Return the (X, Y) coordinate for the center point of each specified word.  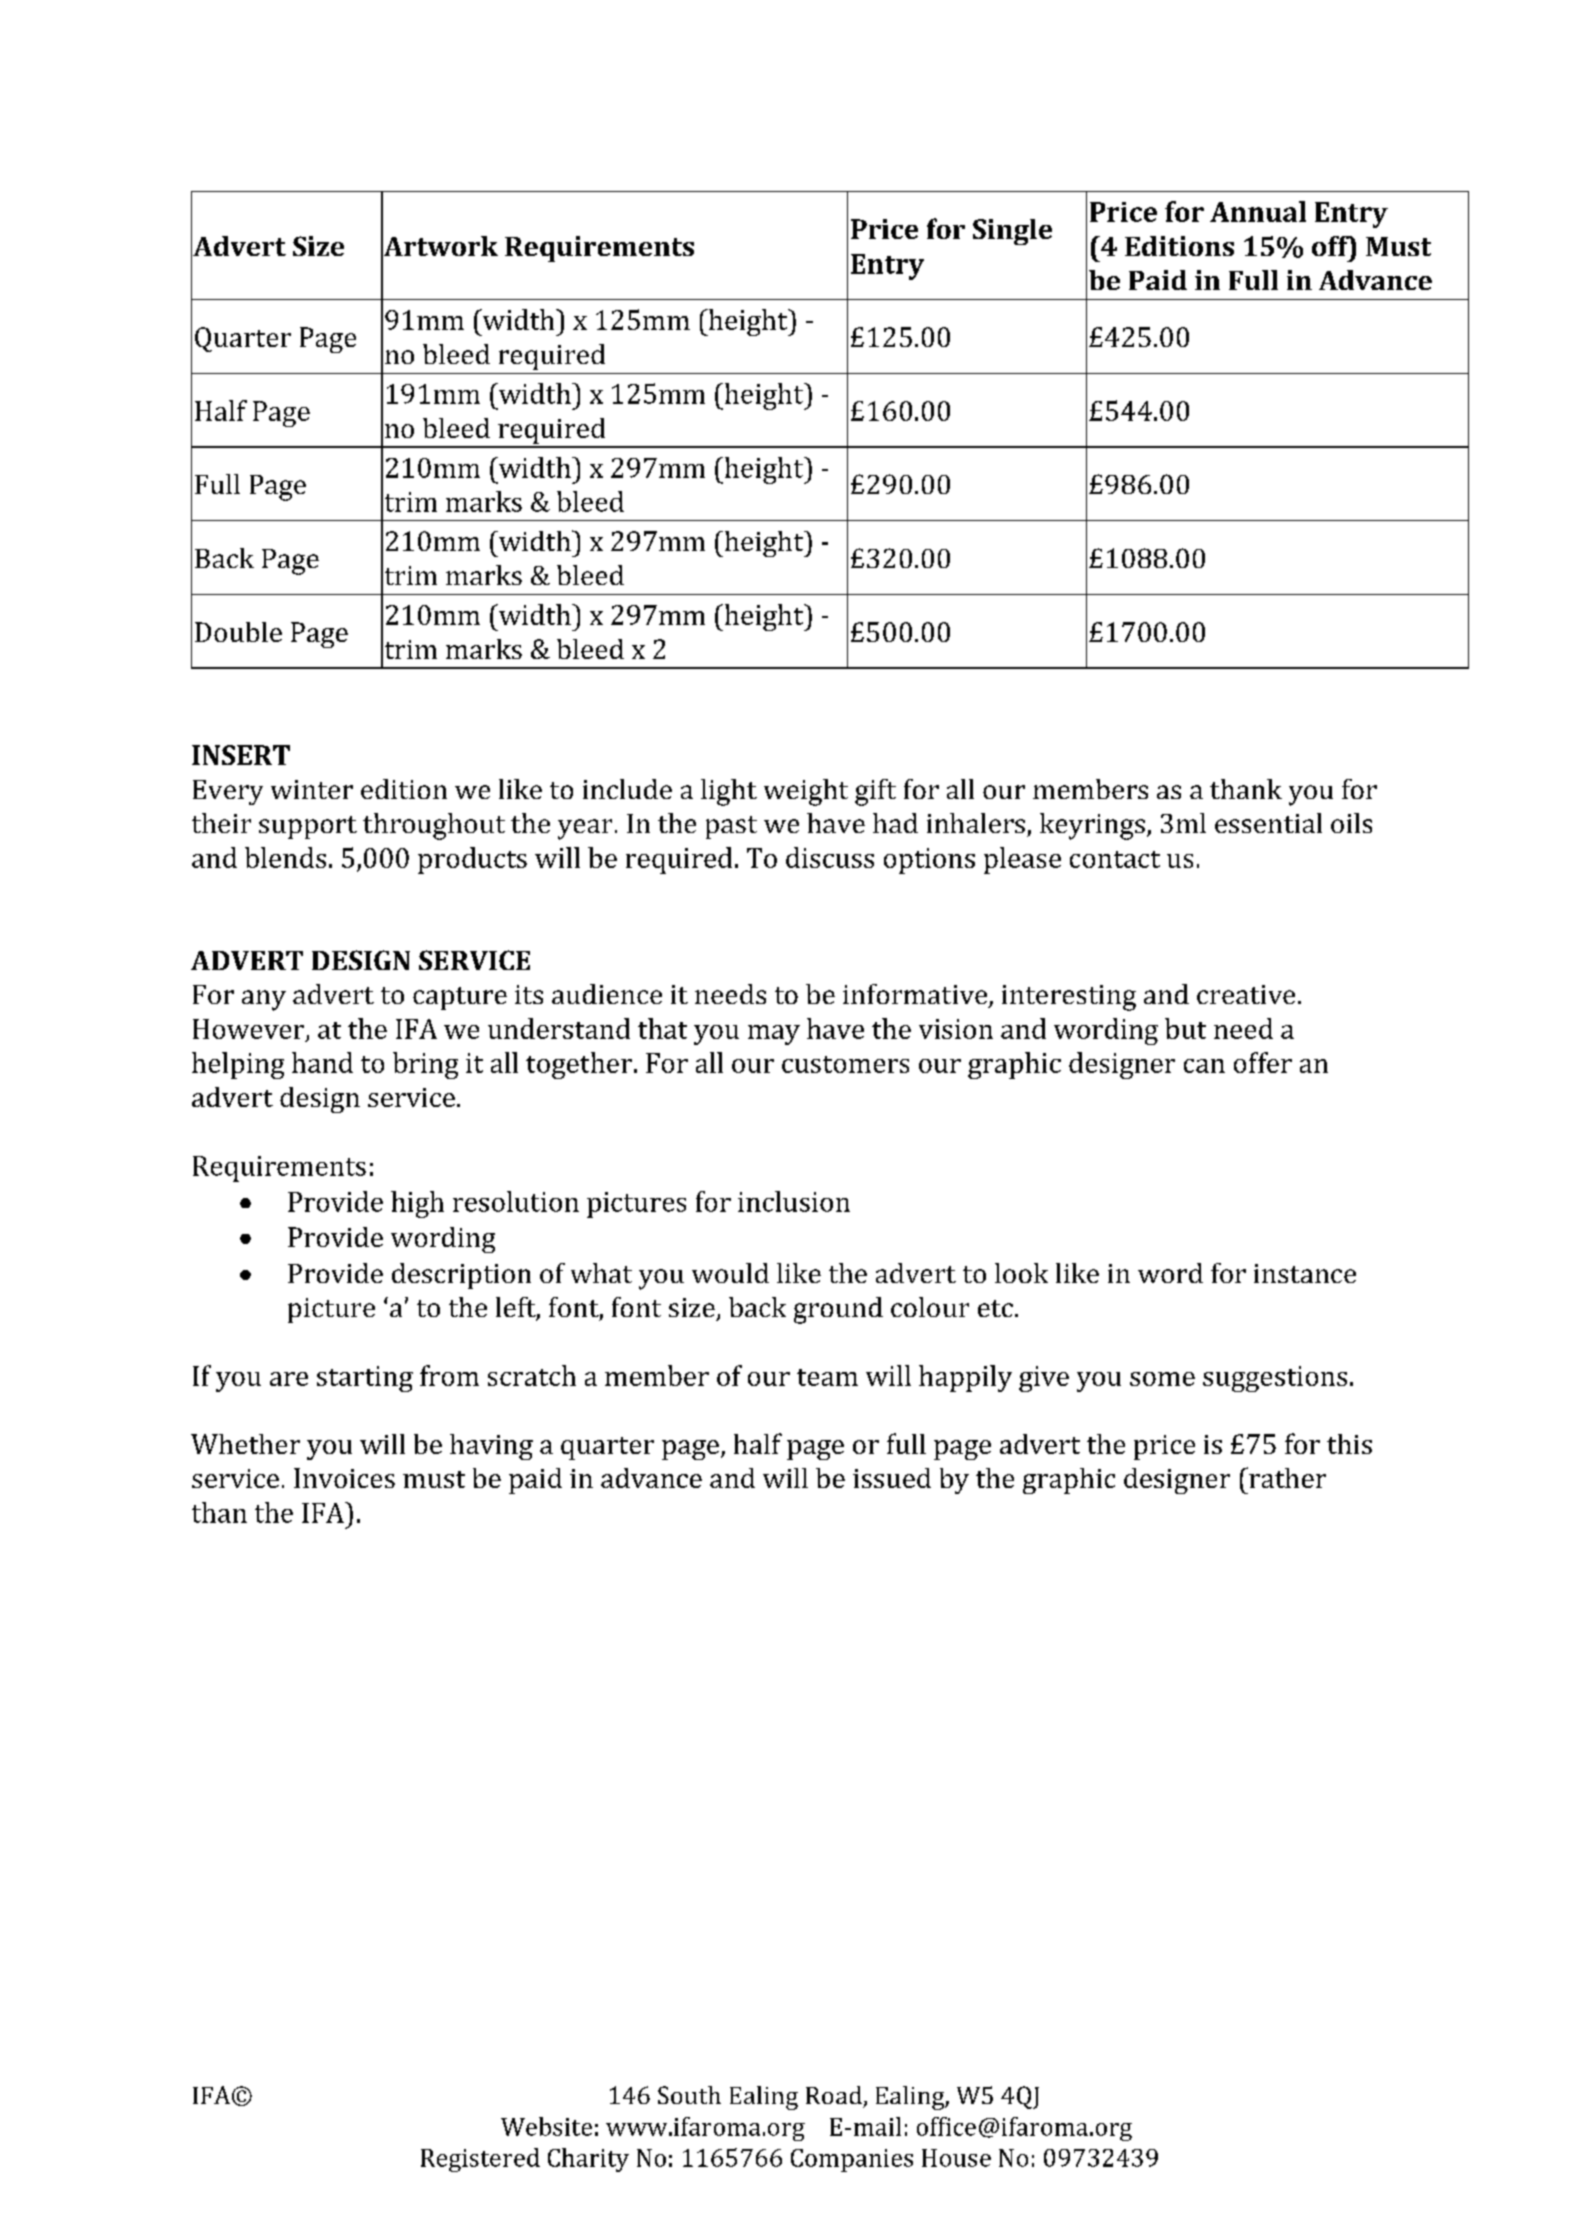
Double (238, 632)
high (417, 1204)
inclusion (794, 1201)
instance (1305, 1273)
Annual (1258, 211)
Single (1012, 232)
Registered (480, 2160)
